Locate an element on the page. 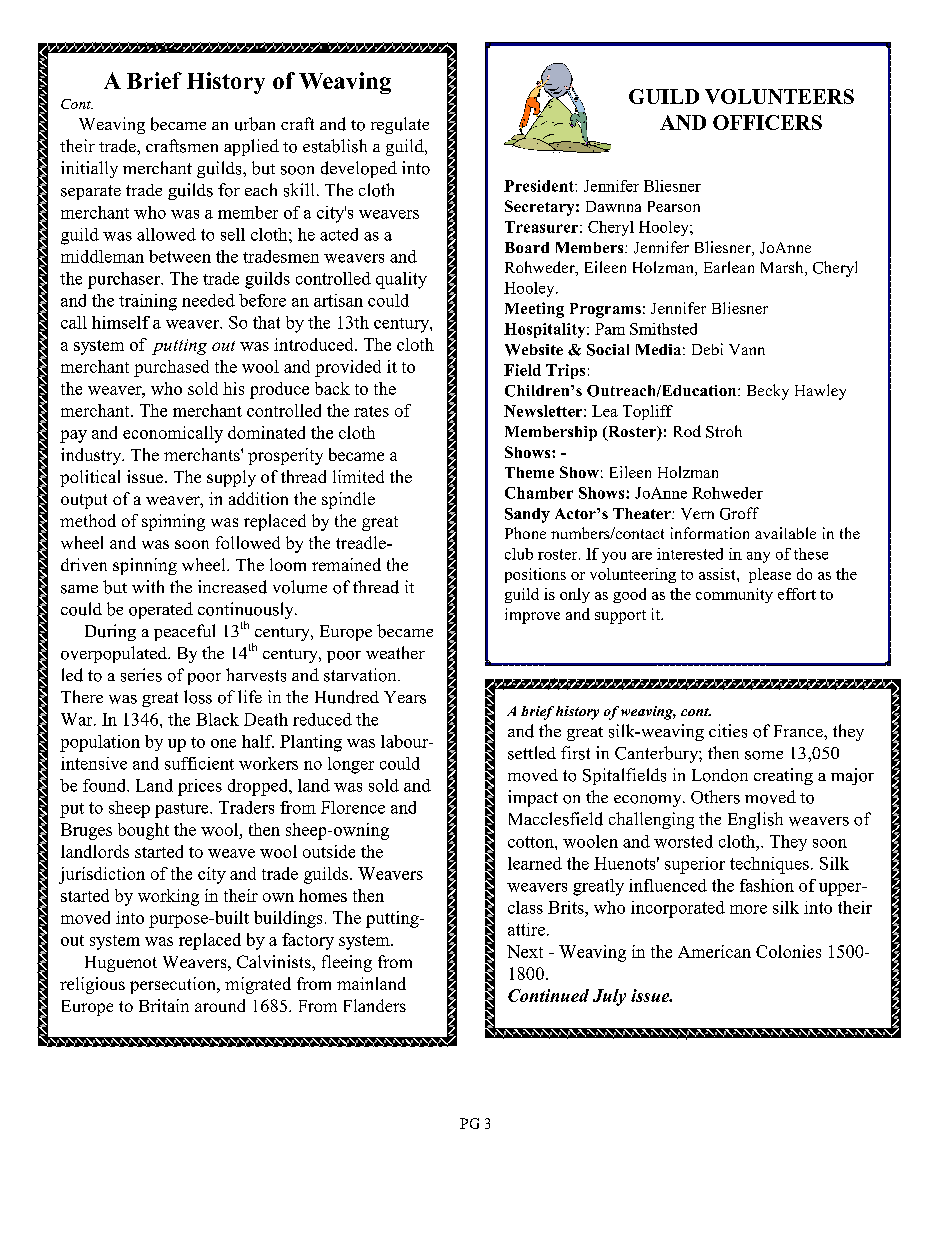 The height and width of the page is (1233, 952). peaceful is located at coordinates (184, 632).
